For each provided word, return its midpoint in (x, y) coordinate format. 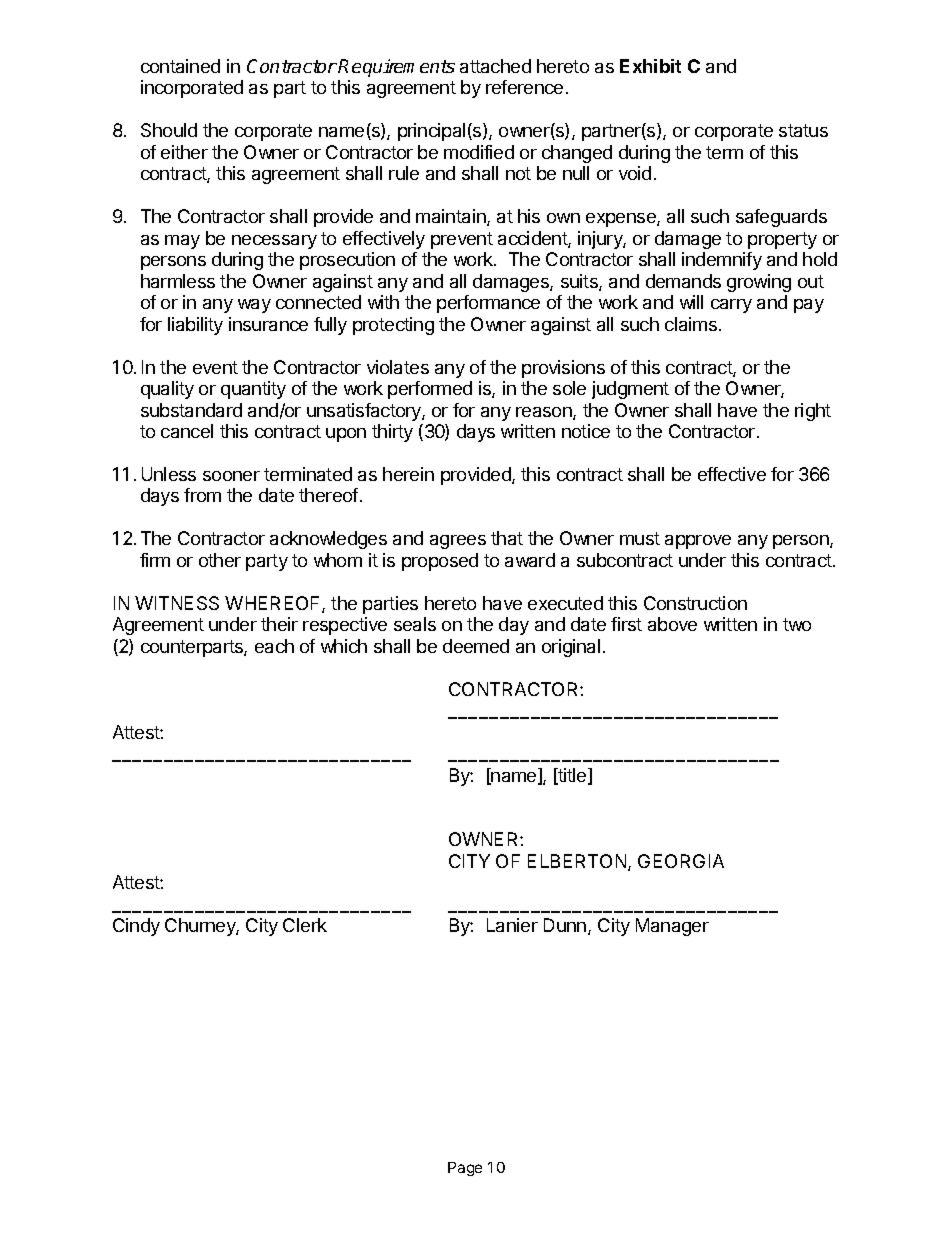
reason (545, 413)
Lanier (512, 925)
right (813, 412)
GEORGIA (681, 861)
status (803, 130)
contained (180, 66)
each (274, 646)
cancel (187, 431)
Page (465, 1169)
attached (495, 66)
